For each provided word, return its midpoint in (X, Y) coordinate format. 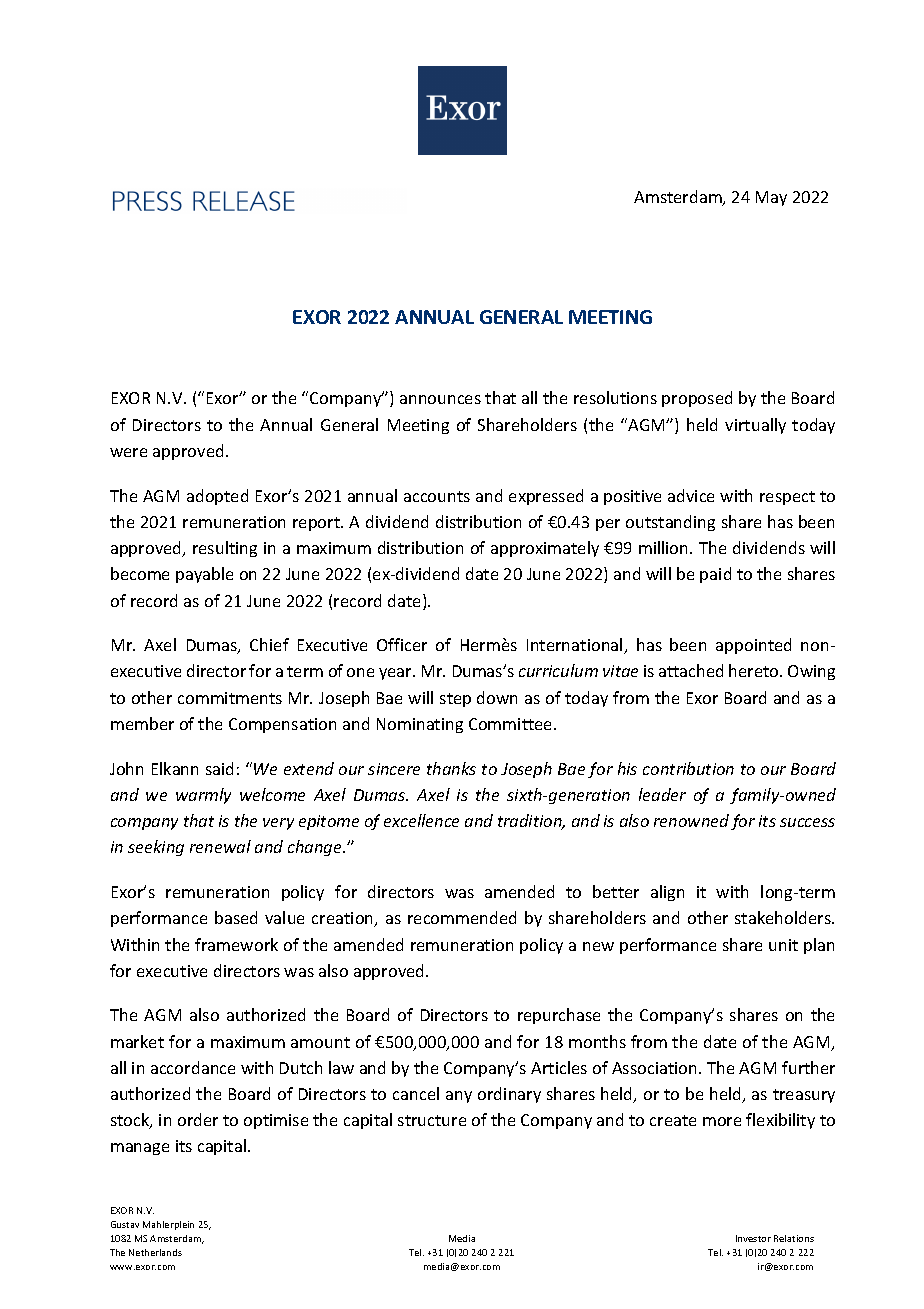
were (128, 452)
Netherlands (155, 1252)
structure (432, 1120)
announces (440, 399)
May (771, 198)
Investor (753, 1238)
